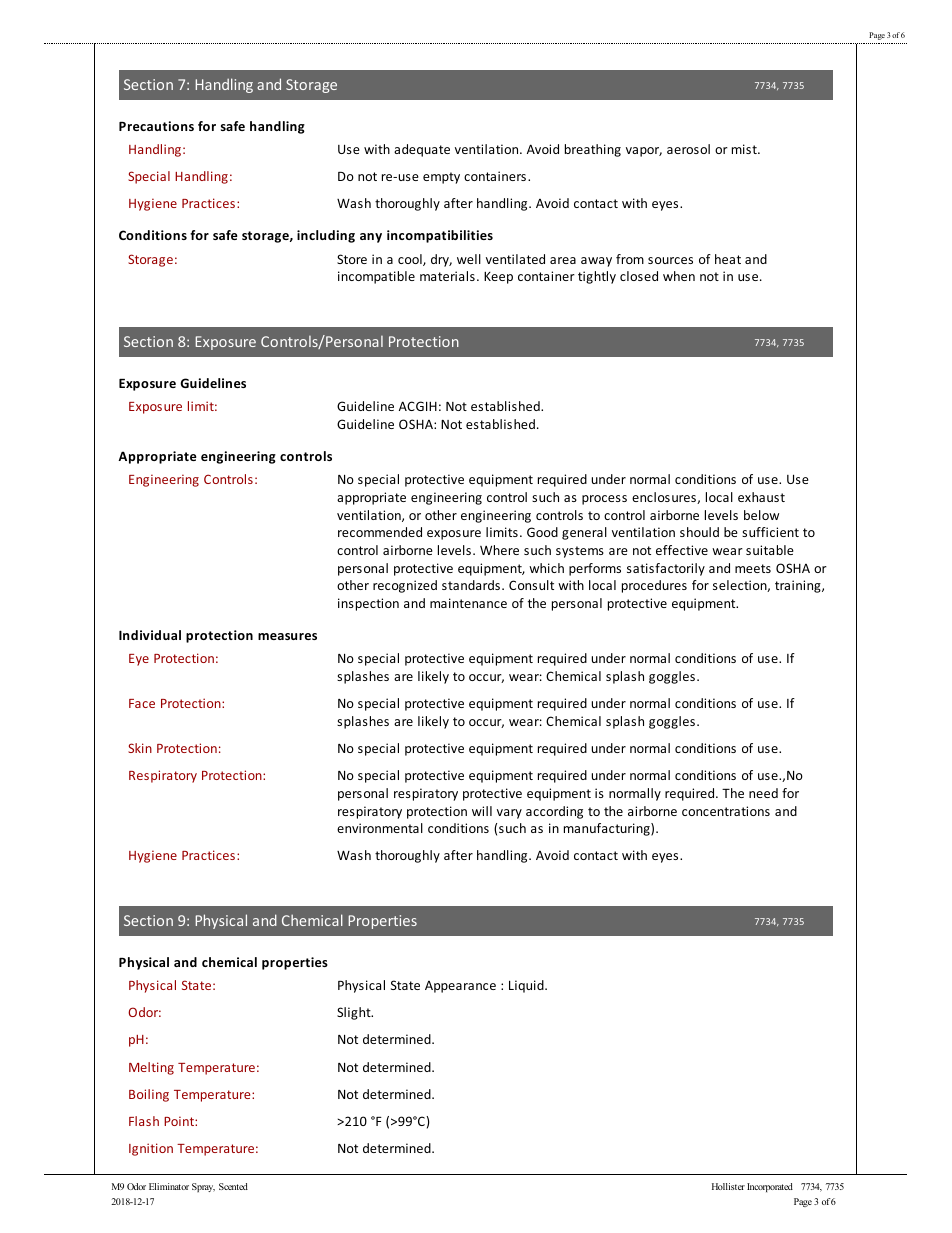 The width and height of the screenshot is (952, 1233). What do you see at coordinates (665, 498) in the screenshot?
I see `enclosures` at bounding box center [665, 498].
